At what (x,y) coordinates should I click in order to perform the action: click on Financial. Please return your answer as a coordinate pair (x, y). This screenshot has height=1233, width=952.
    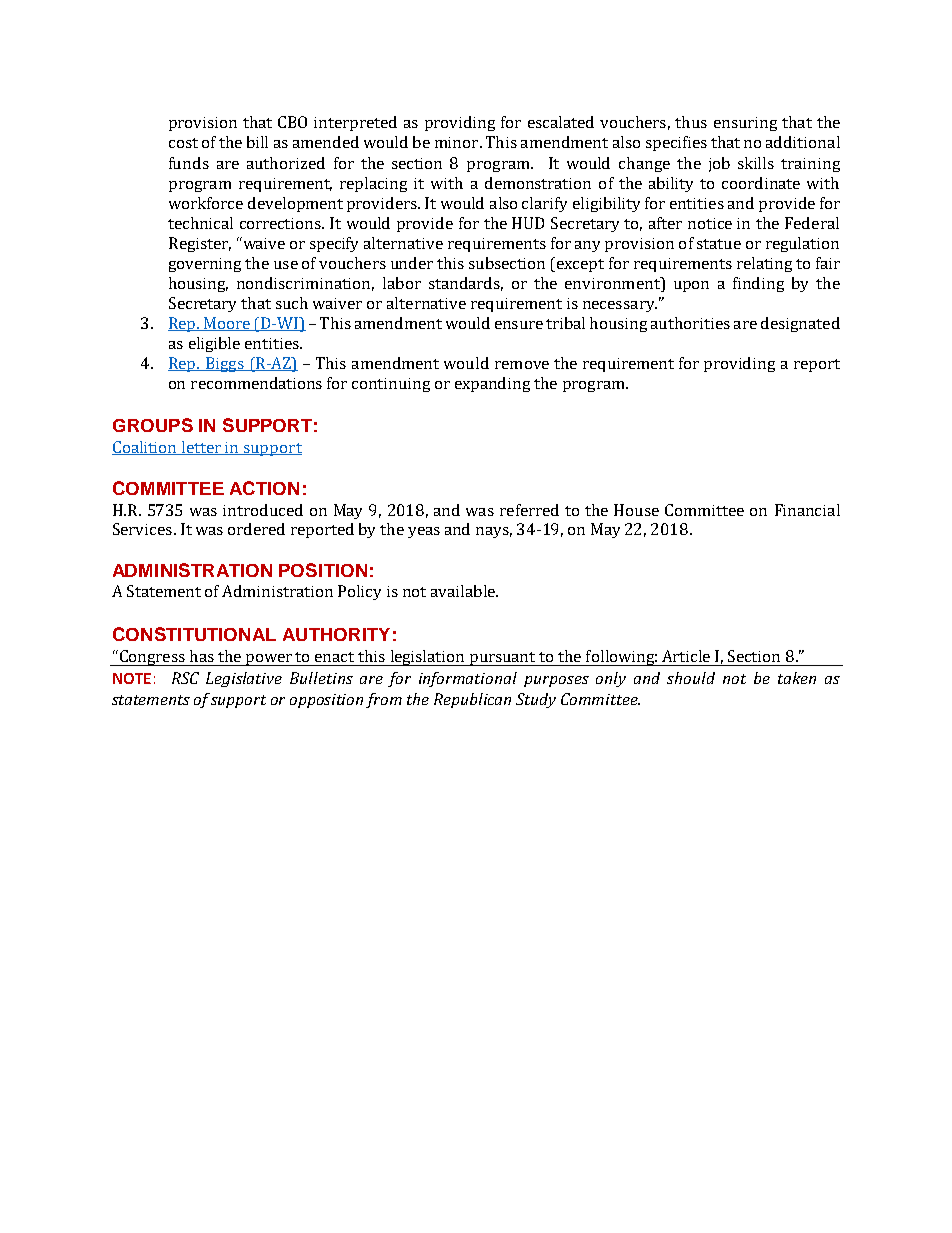
    Looking at the image, I should click on (807, 510).
